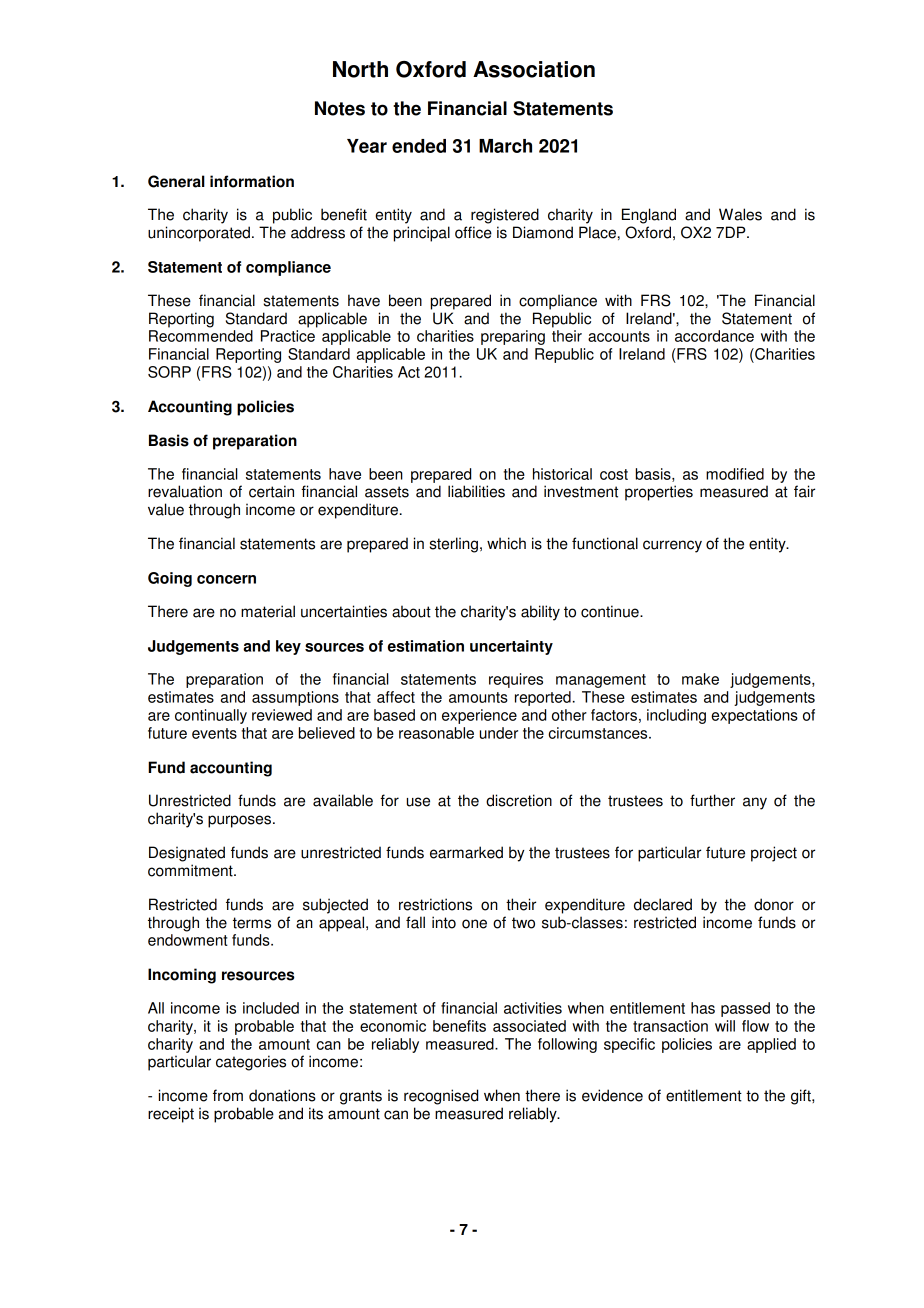 This screenshot has height=1308, width=924. Describe the element at coordinates (740, 214) in the screenshot. I see `Wales` at that location.
